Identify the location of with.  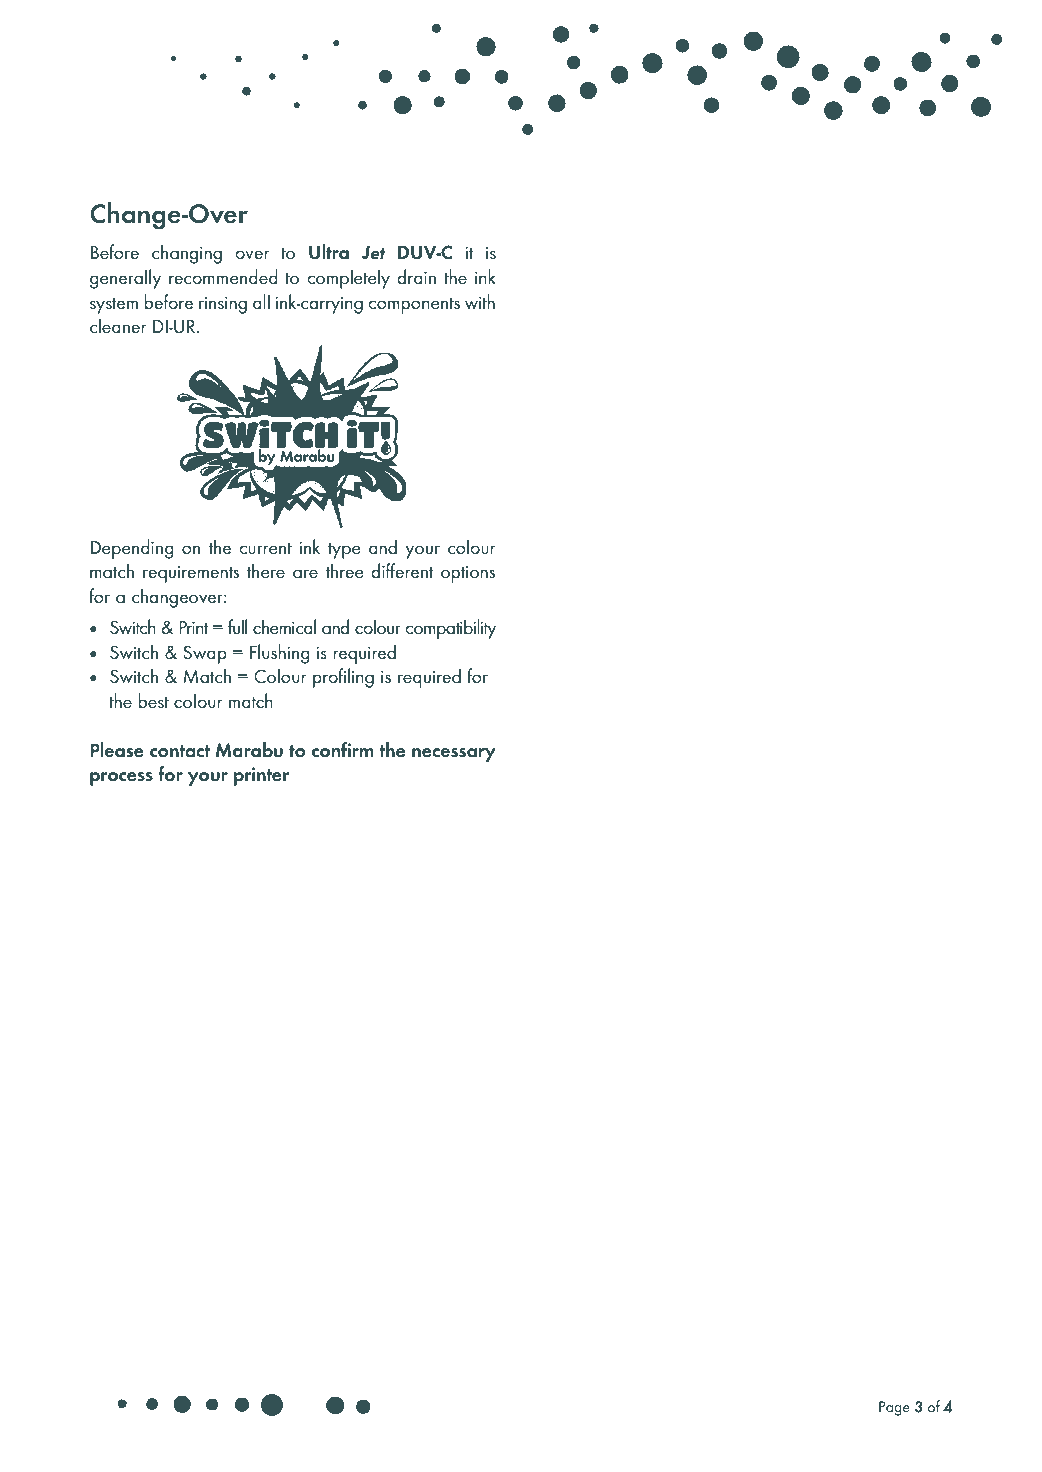
(480, 301).
